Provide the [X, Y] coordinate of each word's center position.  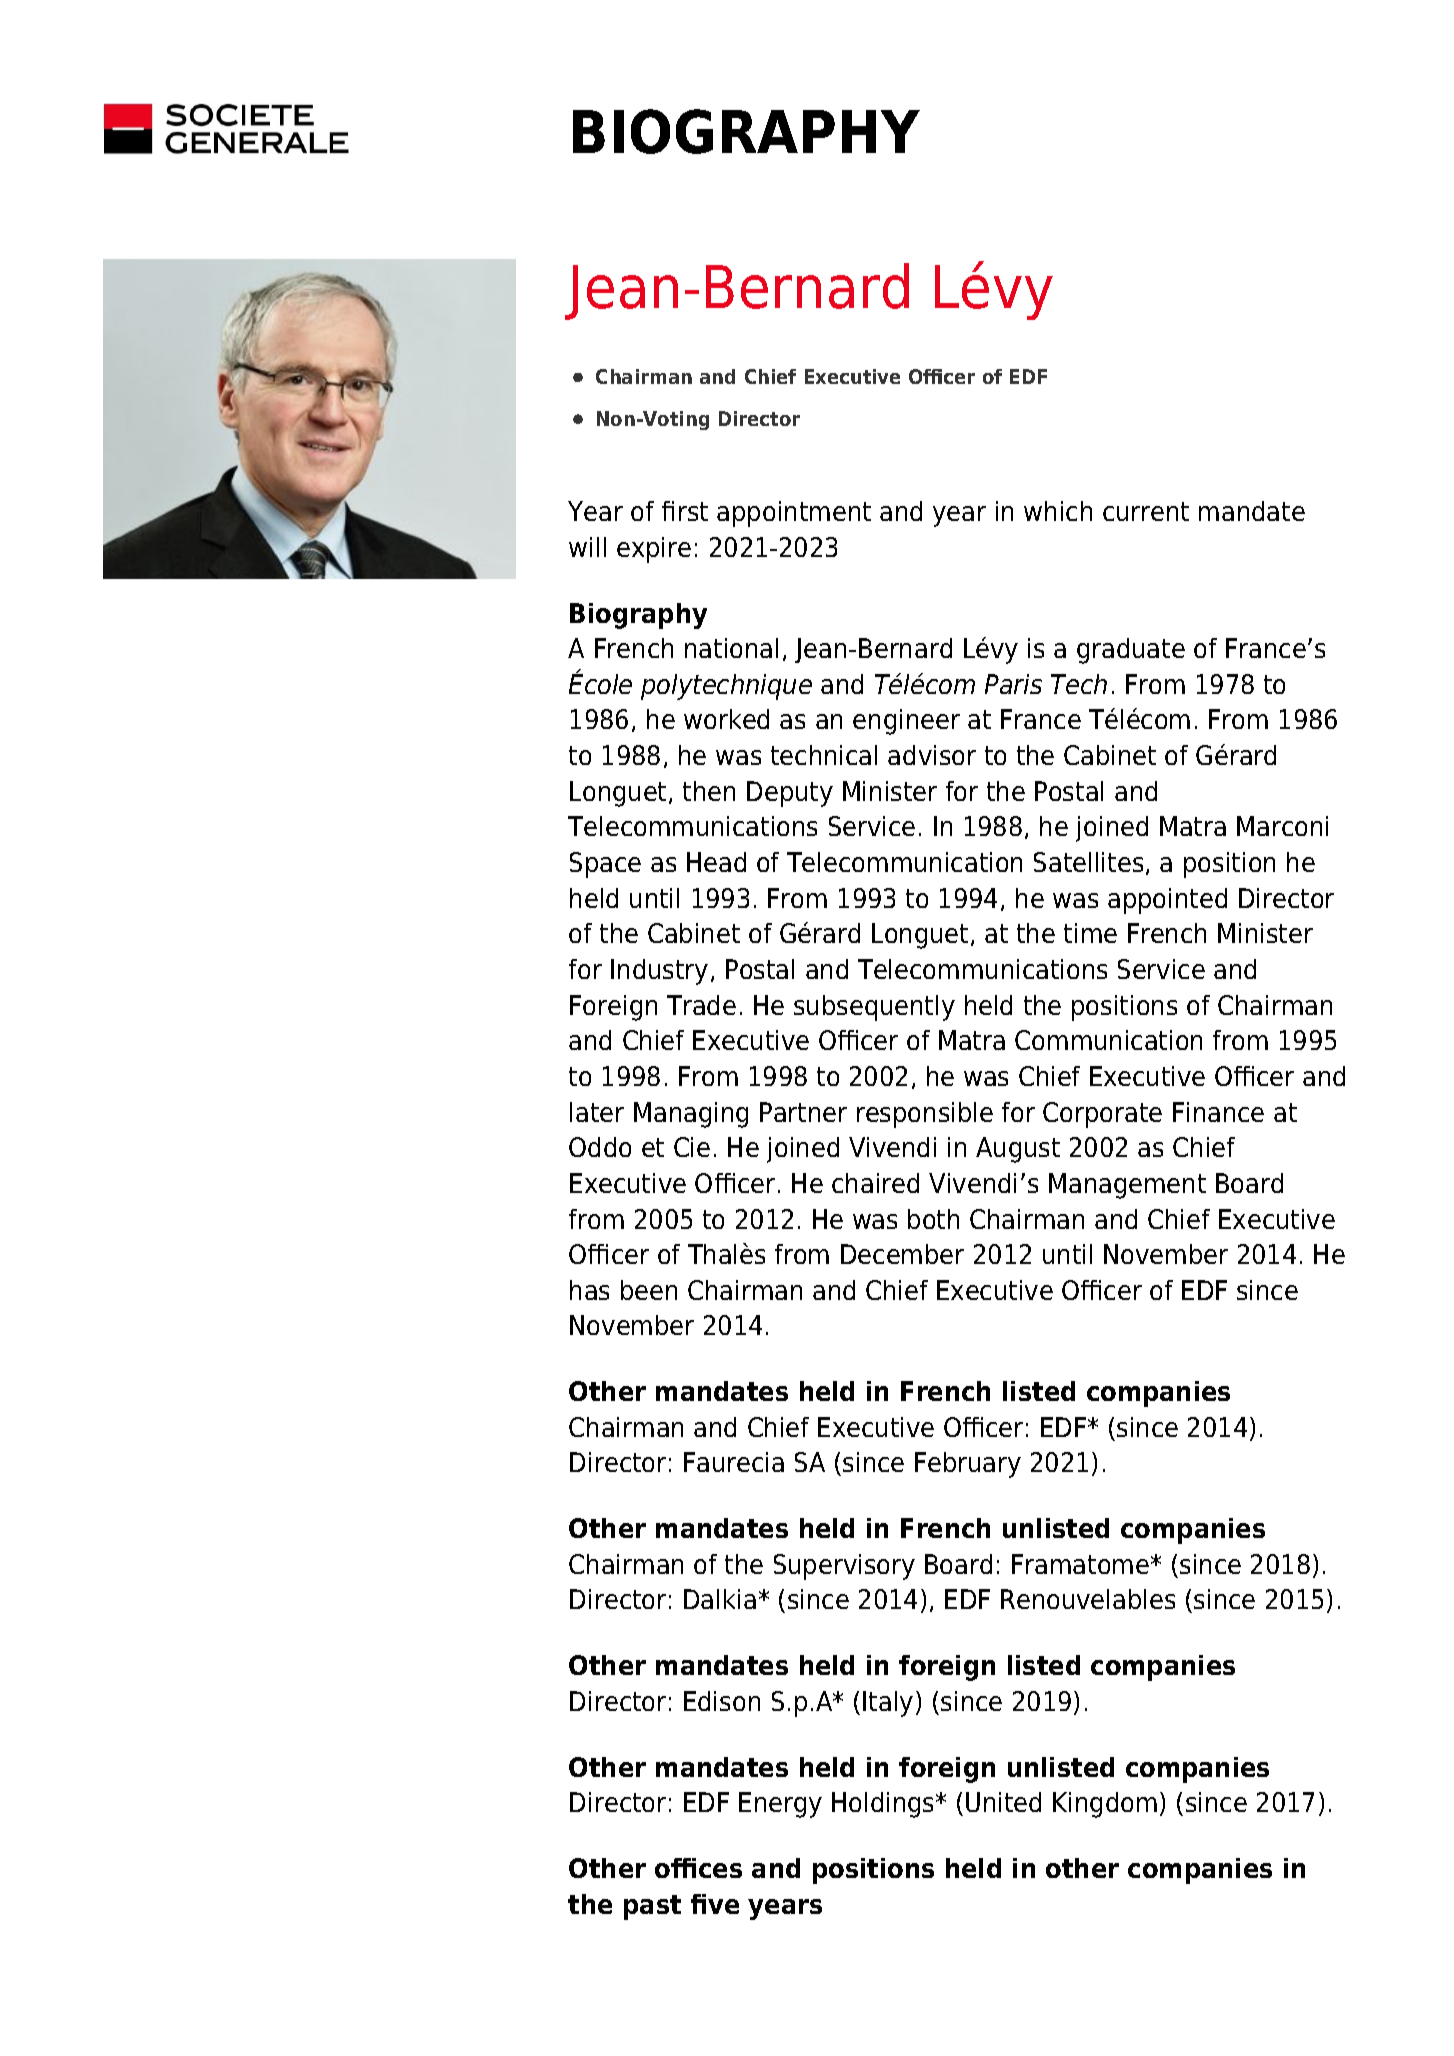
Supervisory [844, 1567]
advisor [932, 755]
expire [654, 550]
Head [716, 862]
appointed [1167, 901]
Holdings [884, 1805]
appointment [794, 514]
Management [1127, 1186]
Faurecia [734, 1462]
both [933, 1219]
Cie [692, 1147]
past [652, 1907]
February [968, 1465]
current [1146, 511]
